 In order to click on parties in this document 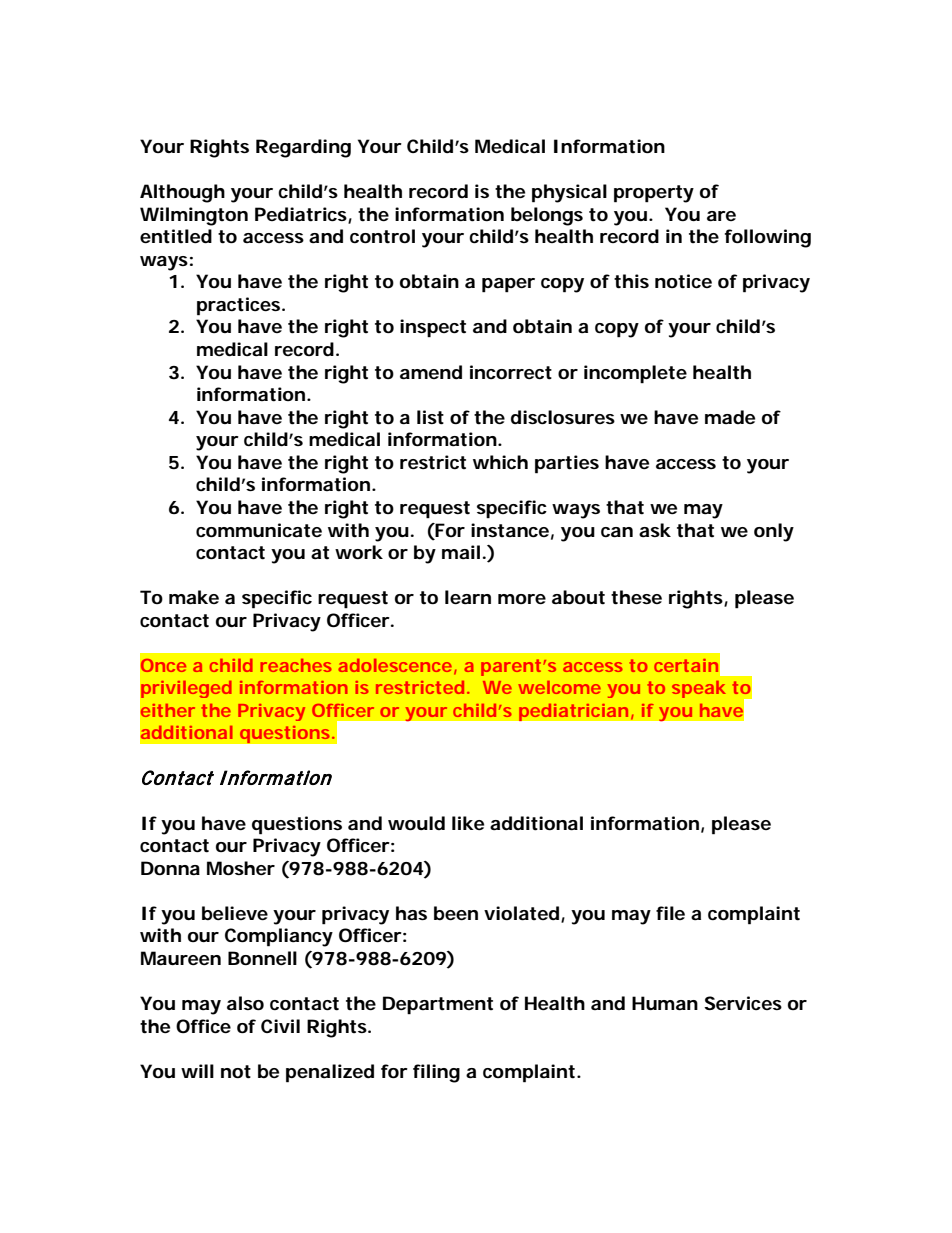, I will do `click(567, 464)`.
